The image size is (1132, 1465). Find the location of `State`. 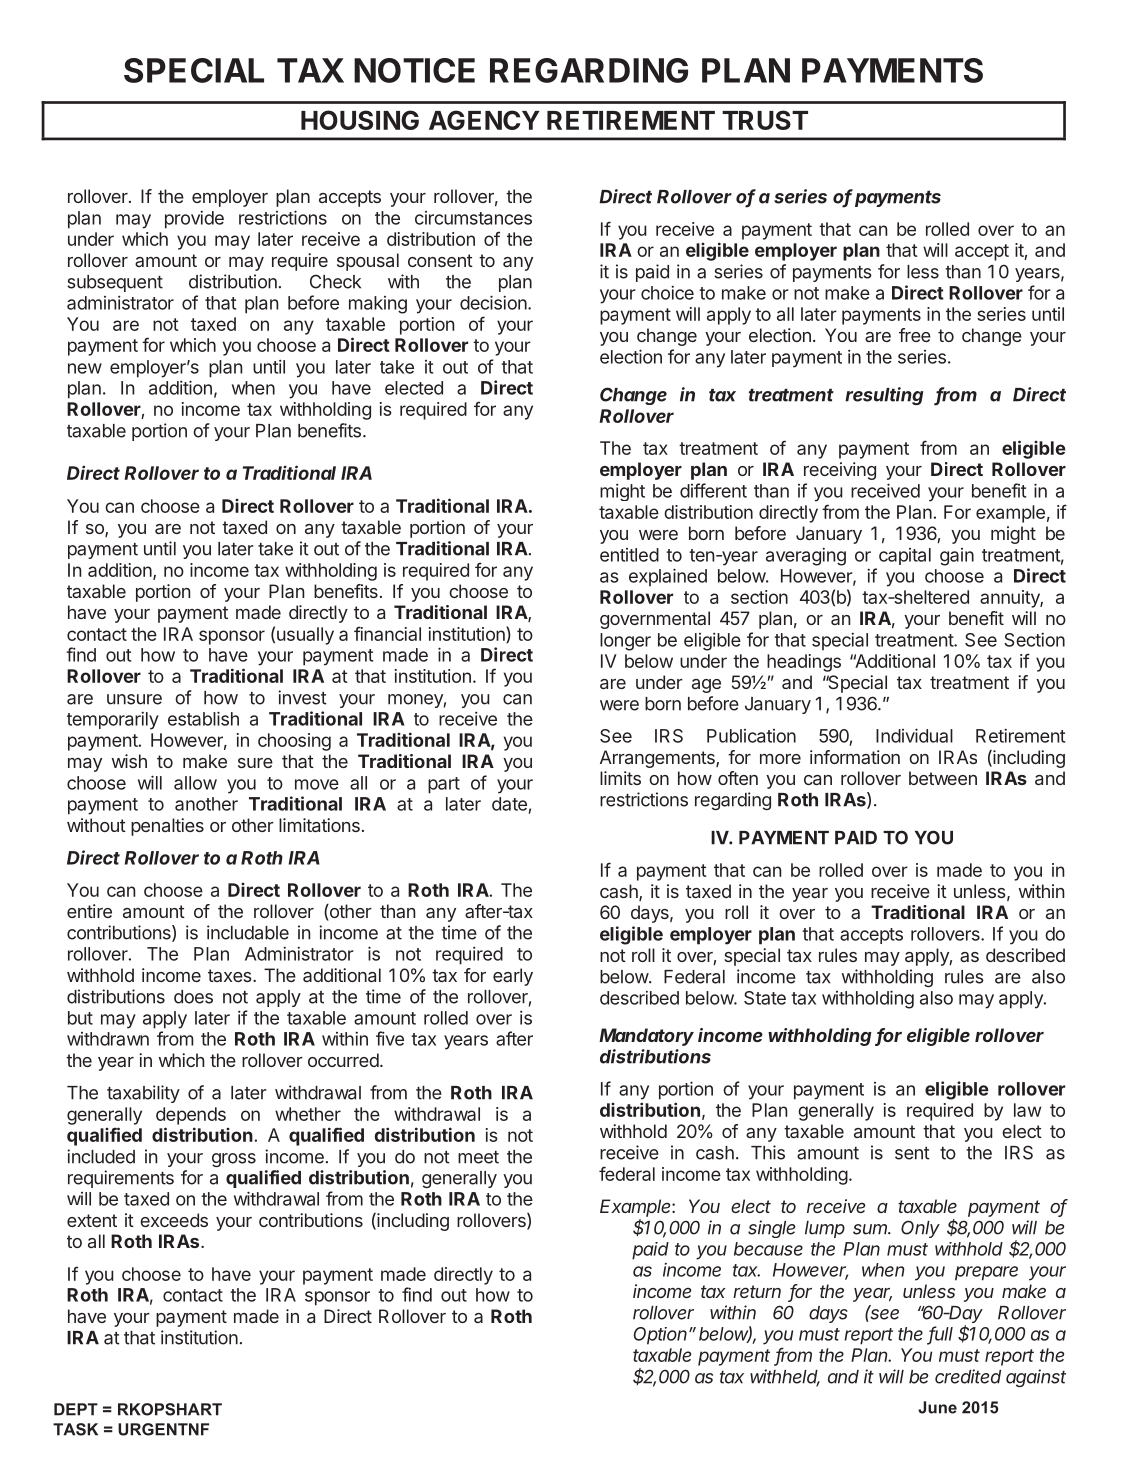

State is located at coordinates (765, 998).
